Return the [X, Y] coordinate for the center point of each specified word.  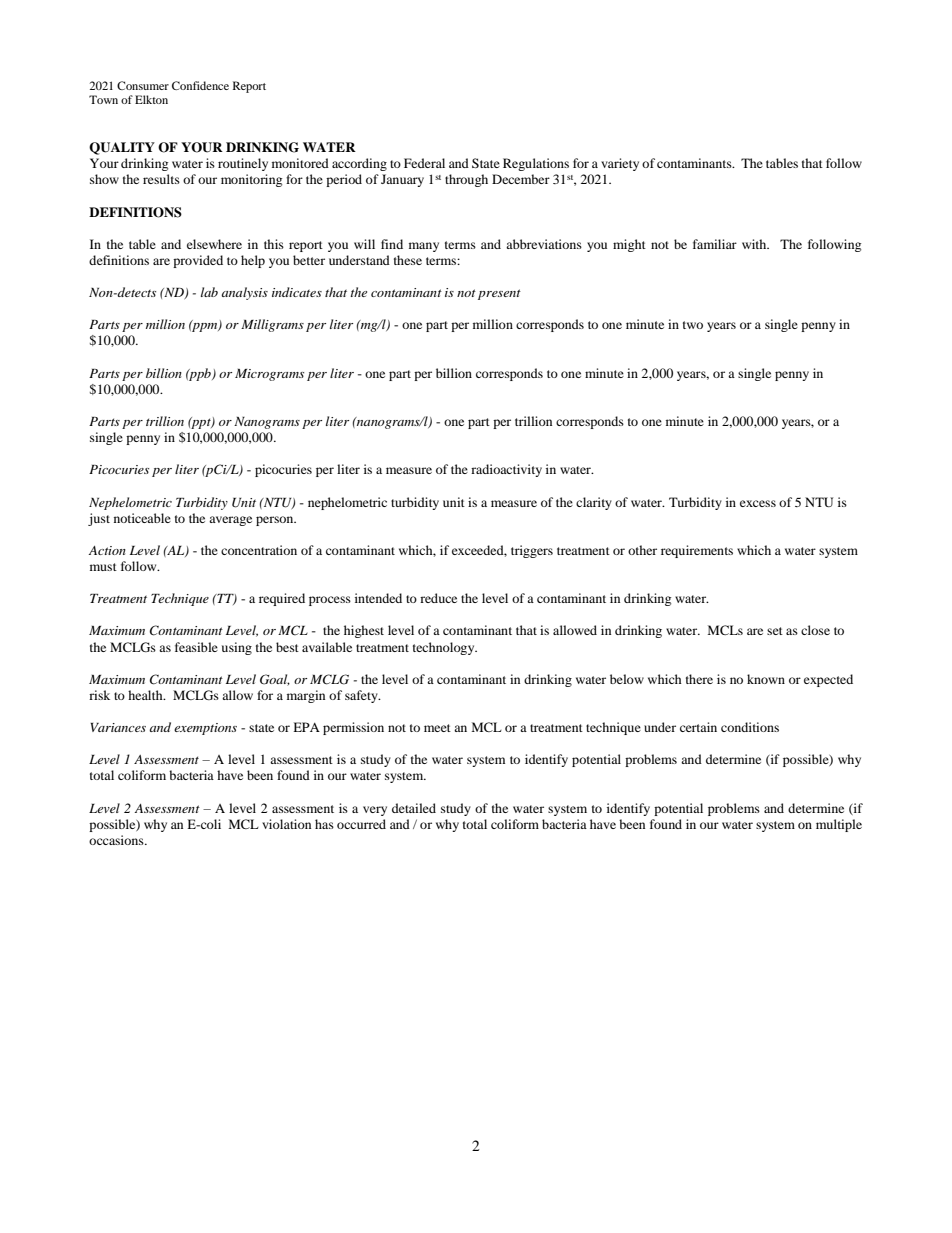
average [230, 521]
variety [620, 164]
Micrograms [269, 375]
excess [758, 503]
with [755, 244]
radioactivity [506, 470]
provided [198, 261]
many [424, 247]
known [766, 679]
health [146, 695]
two [693, 325]
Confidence [200, 85]
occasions [117, 840]
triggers [532, 551]
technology [445, 648]
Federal [424, 163]
